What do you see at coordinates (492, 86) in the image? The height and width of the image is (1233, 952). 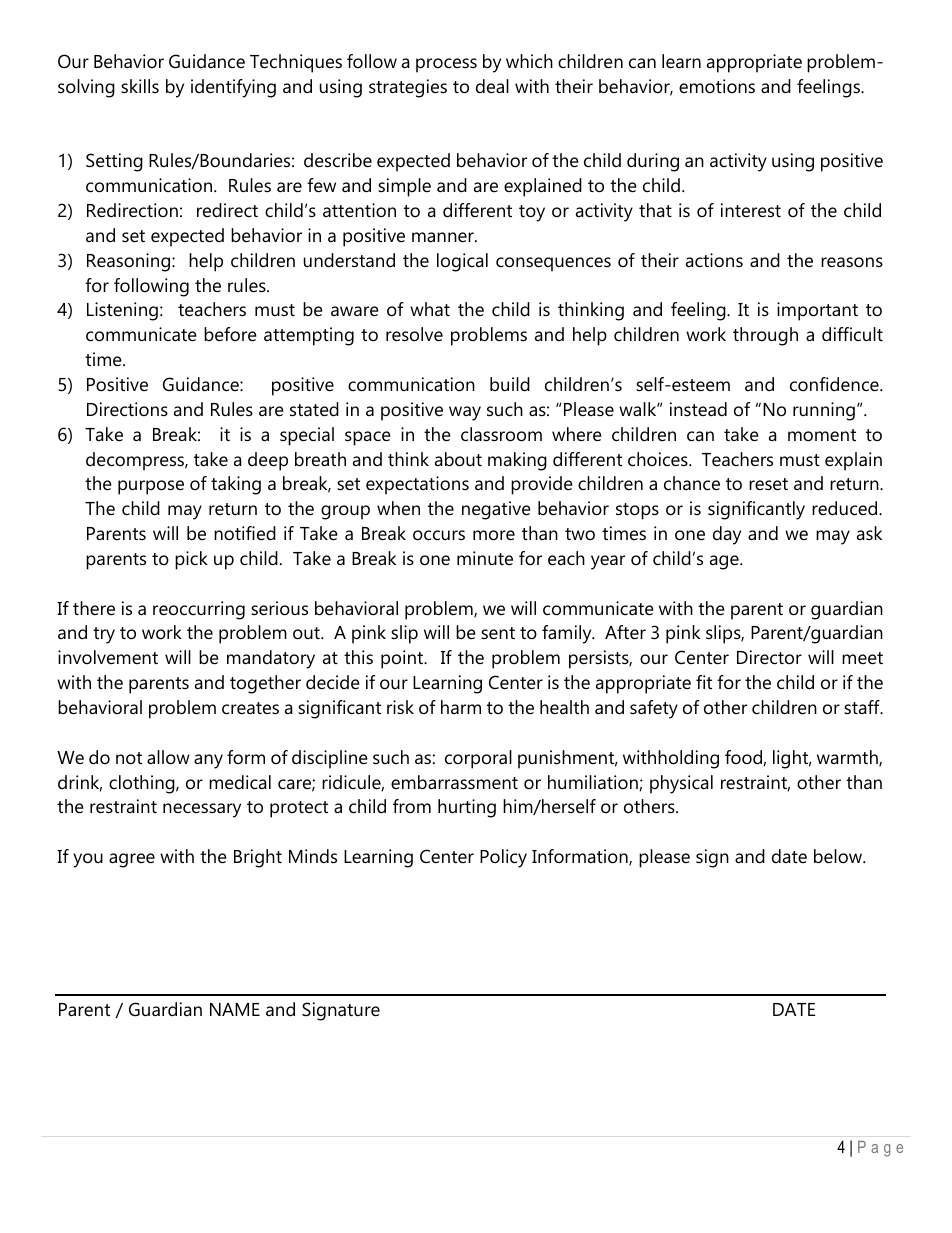 I see `deal` at bounding box center [492, 86].
